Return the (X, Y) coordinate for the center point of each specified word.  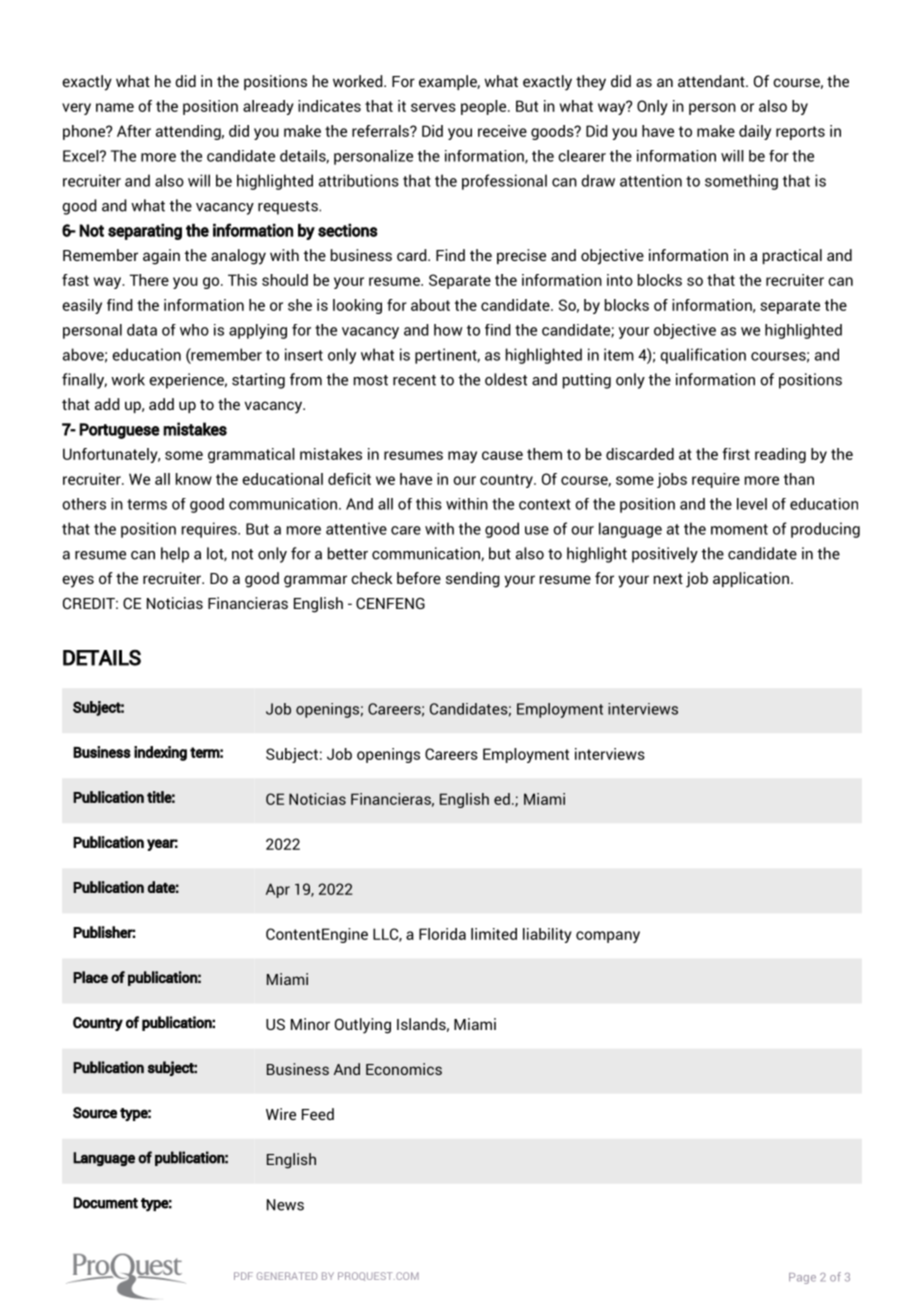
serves (433, 107)
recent (414, 380)
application (751, 579)
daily (755, 132)
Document (105, 1203)
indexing (160, 753)
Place (90, 977)
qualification (703, 356)
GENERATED (287, 1276)
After (134, 131)
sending (473, 580)
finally (84, 381)
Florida (442, 934)
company (608, 937)
